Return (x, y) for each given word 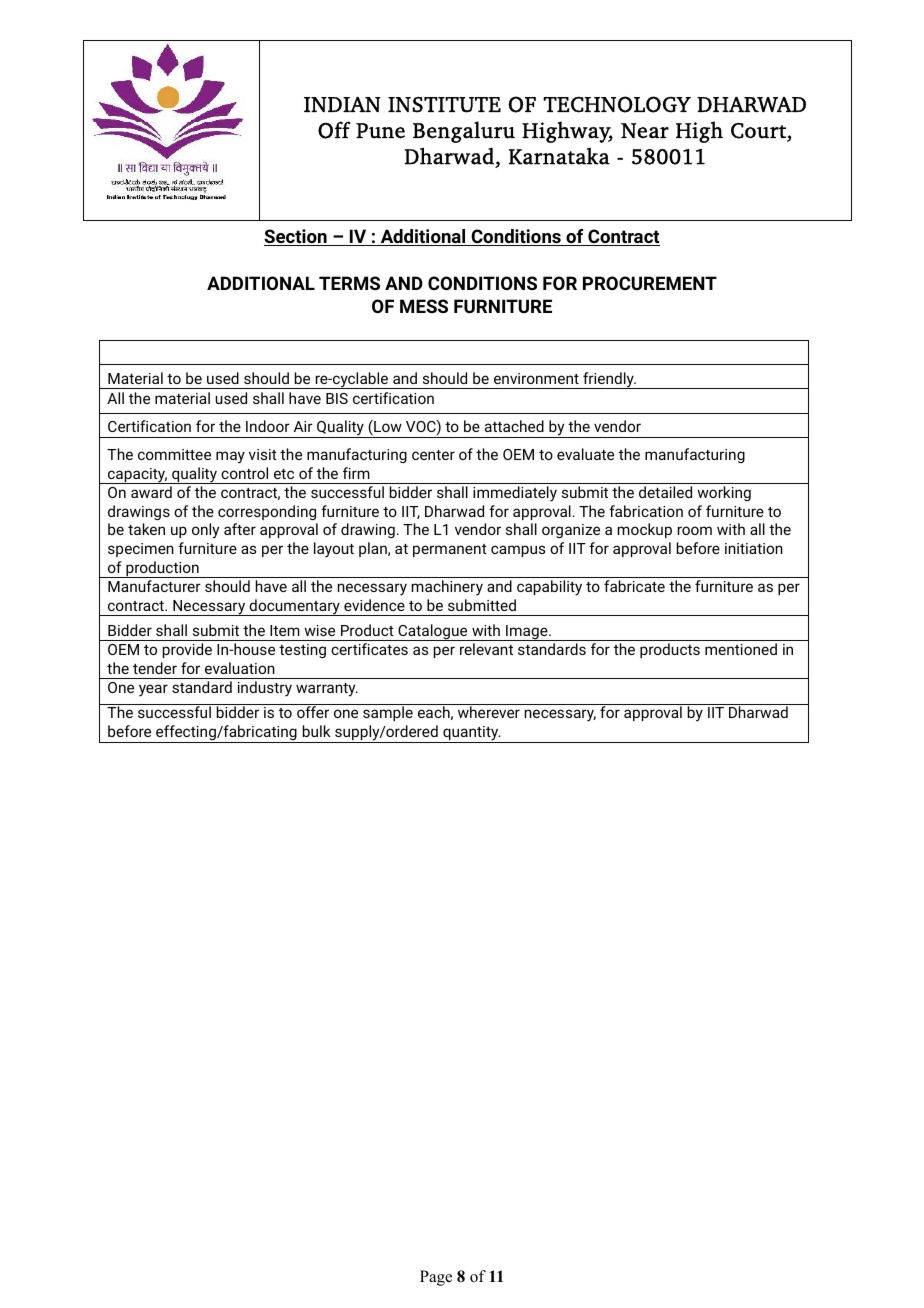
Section (296, 237)
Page (436, 1278)
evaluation (240, 668)
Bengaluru (464, 132)
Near (645, 131)
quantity (471, 734)
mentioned (741, 649)
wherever (489, 712)
